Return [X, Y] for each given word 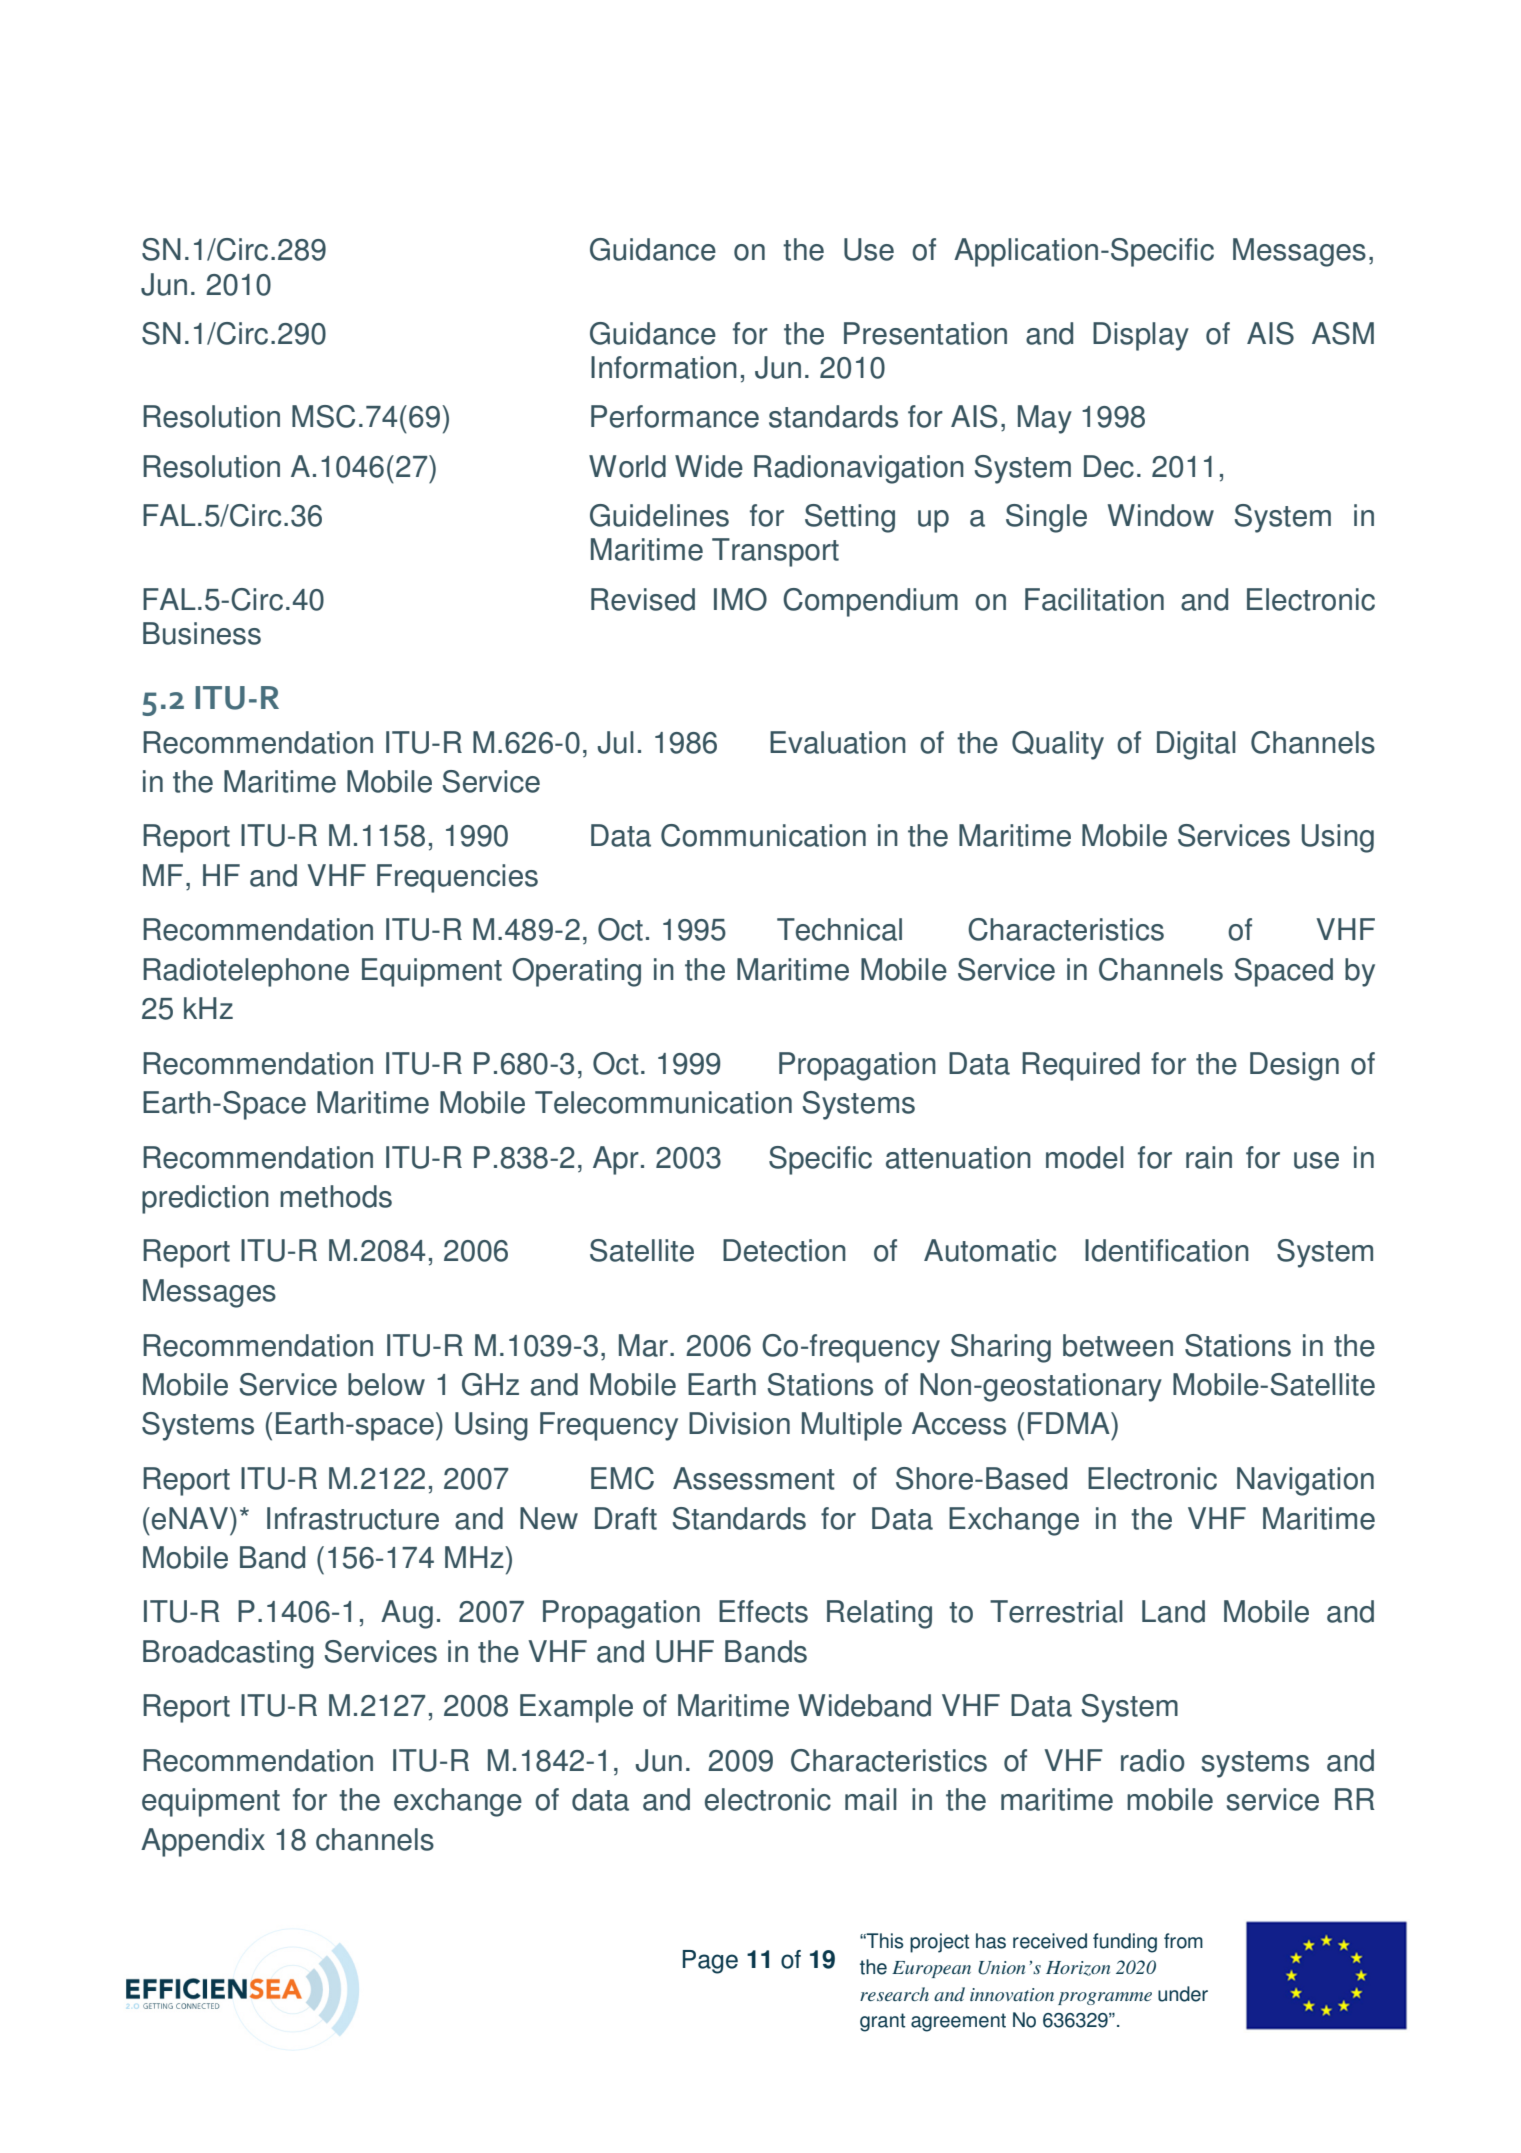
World [627, 466]
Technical [839, 929]
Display [1141, 336]
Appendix [203, 1842]
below [386, 1384]
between [1118, 1345]
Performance [675, 416]
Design [1294, 1066]
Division [739, 1423]
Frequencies [457, 878]
